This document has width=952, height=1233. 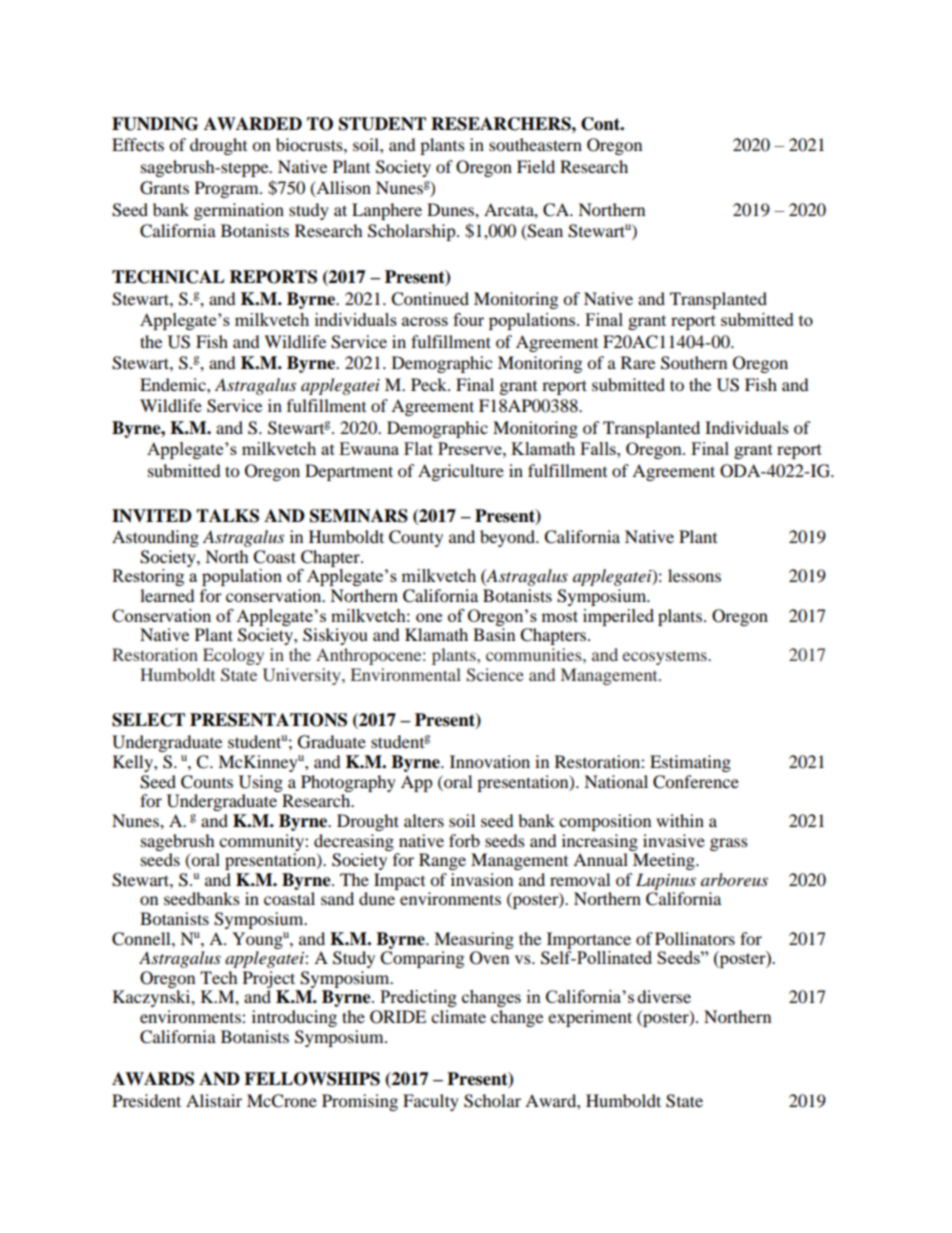 I want to click on Alistair, so click(x=214, y=1100).
